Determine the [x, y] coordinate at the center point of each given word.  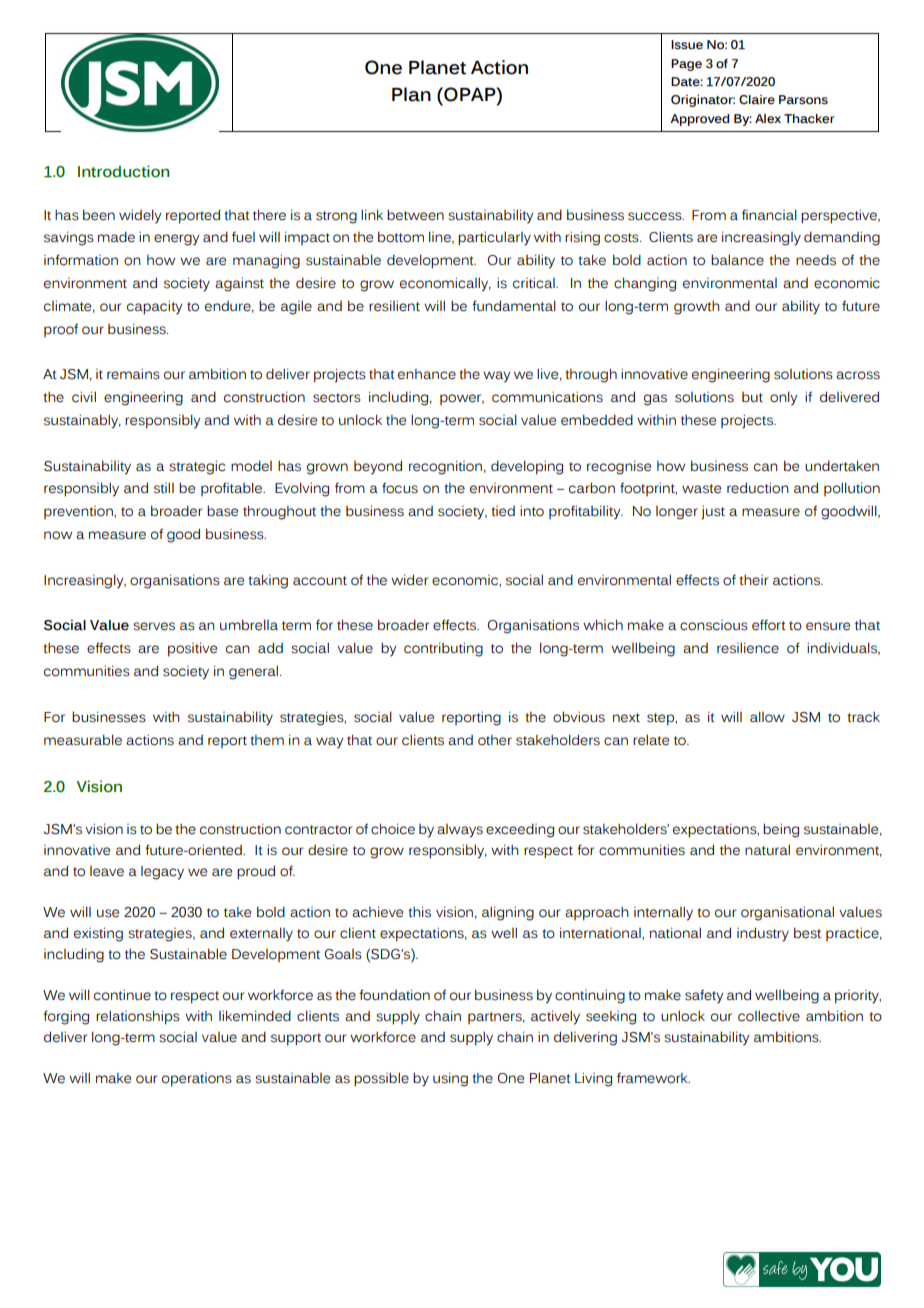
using [450, 1079]
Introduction [123, 171]
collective [769, 1016]
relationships [138, 1017]
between [415, 215]
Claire [757, 99]
